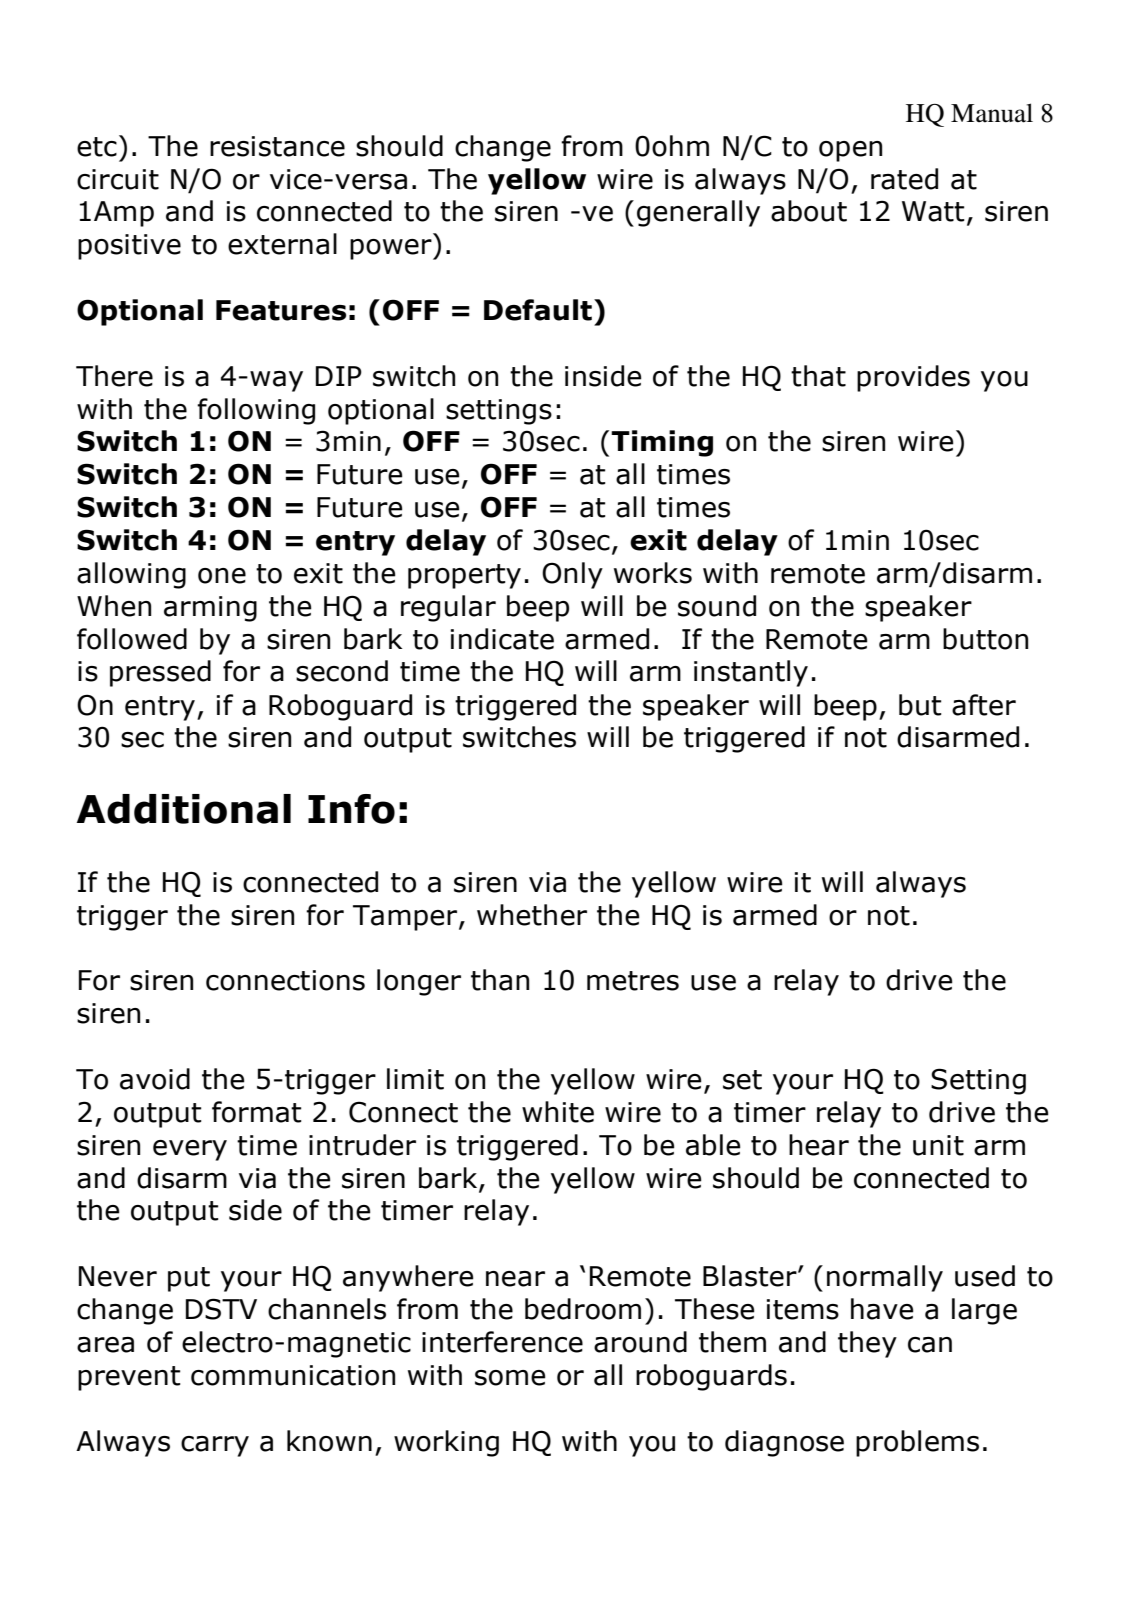  What do you see at coordinates (277, 146) in the page?
I see `resistance` at bounding box center [277, 146].
